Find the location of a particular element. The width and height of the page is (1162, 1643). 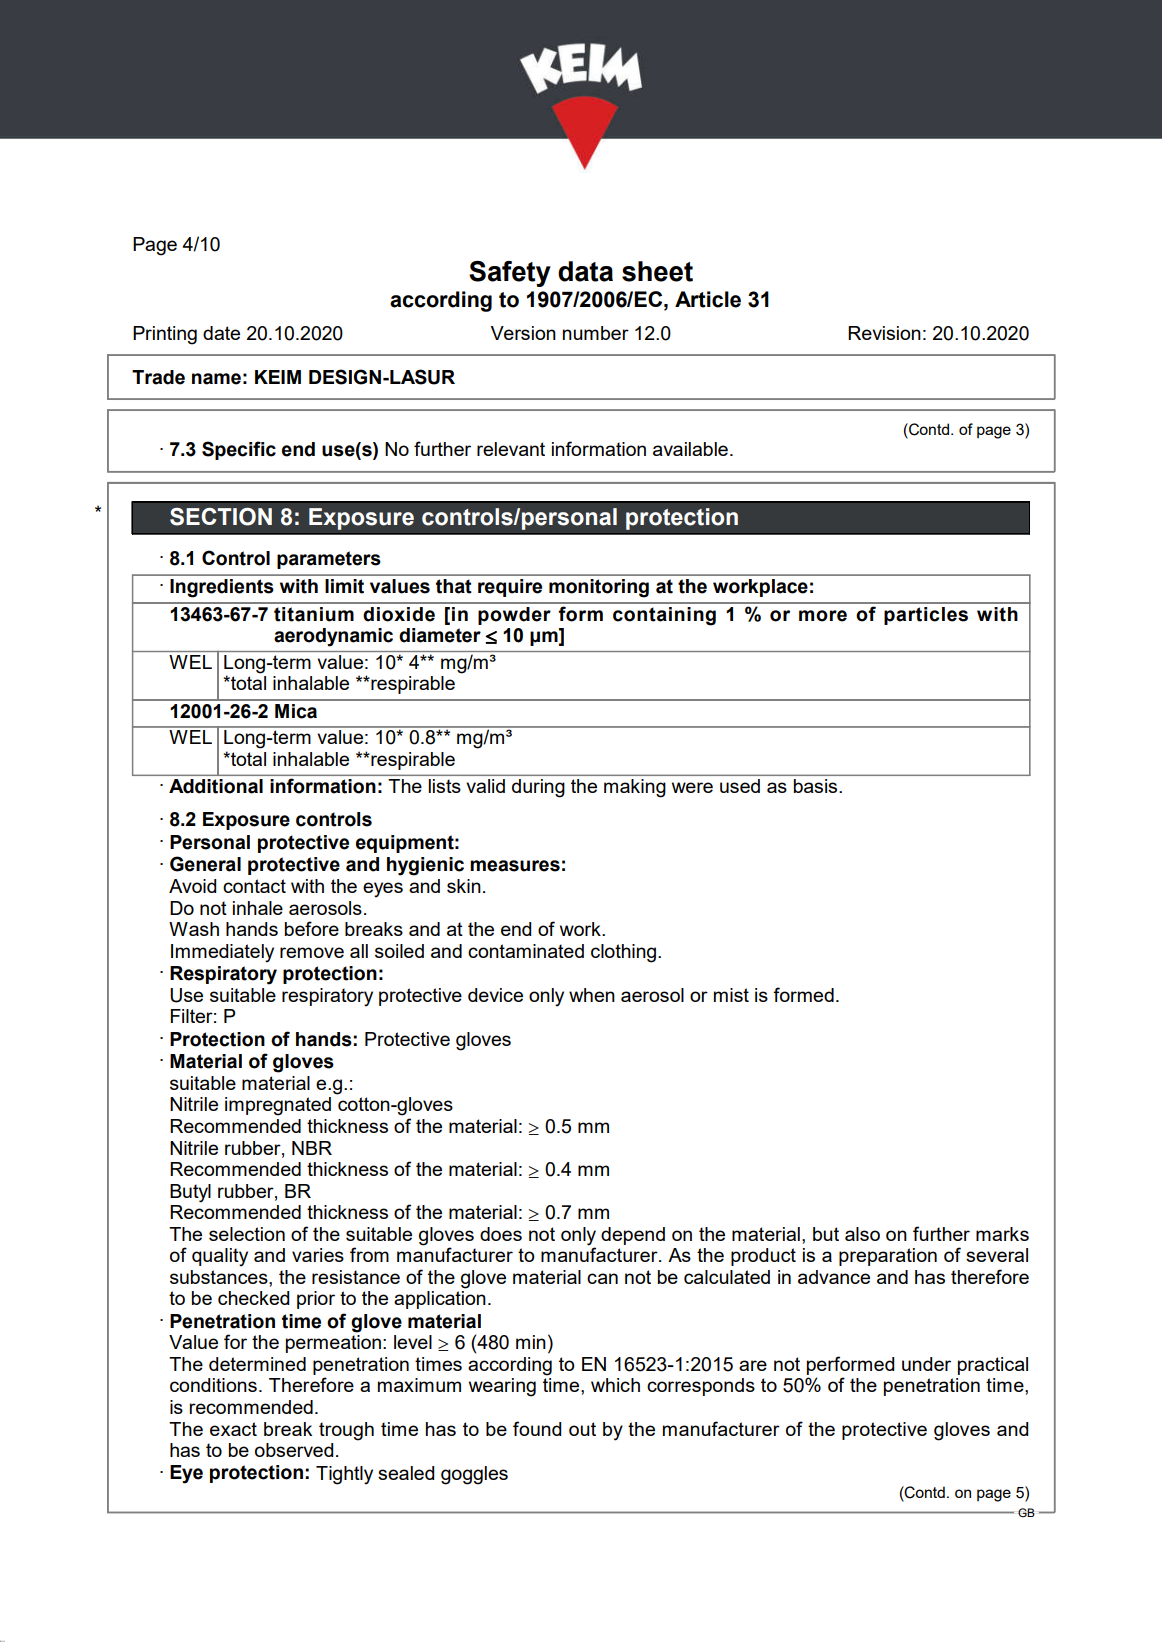

exact is located at coordinates (233, 1429).
